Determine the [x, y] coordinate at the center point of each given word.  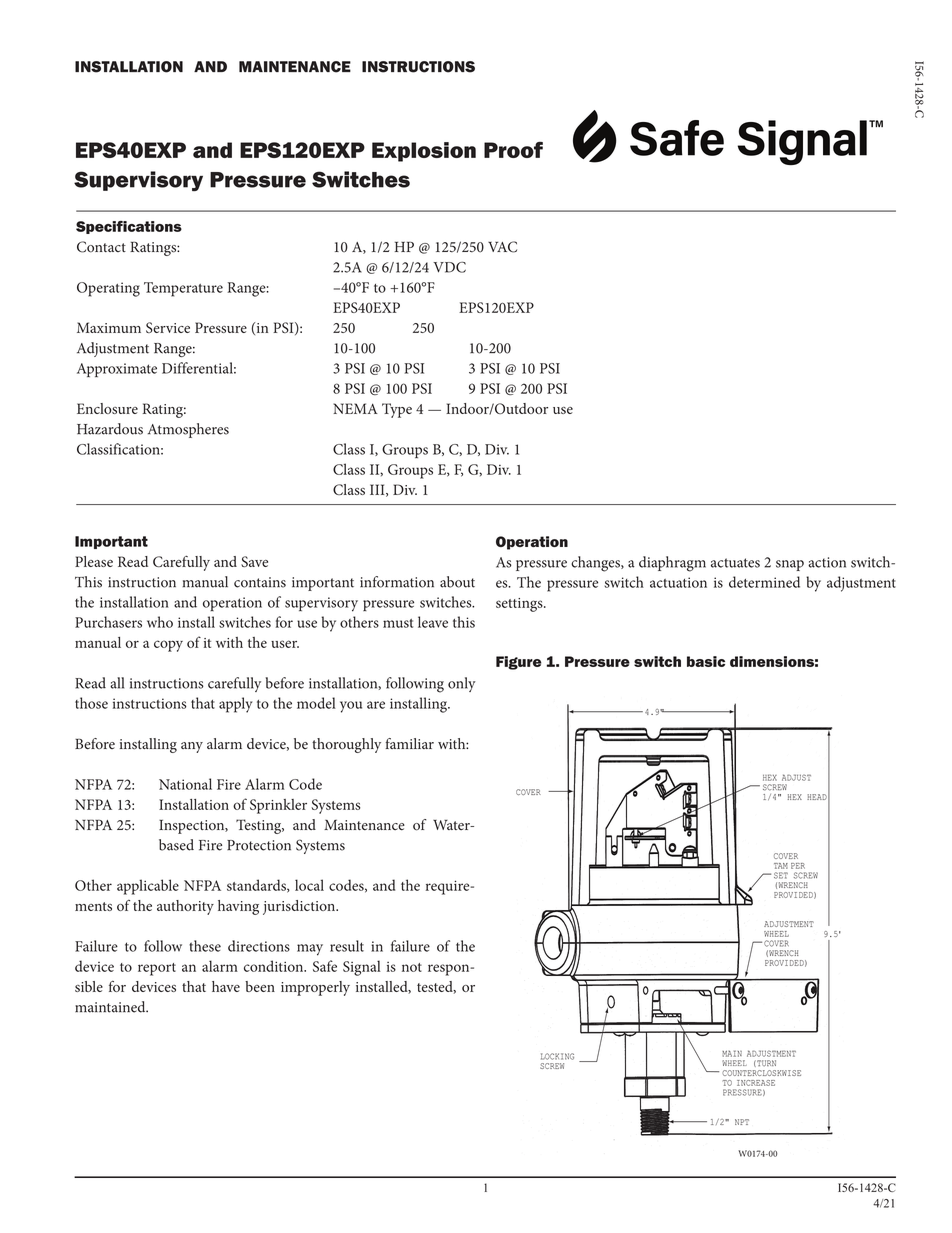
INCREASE [756, 1083]
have [226, 986]
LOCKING [557, 1056]
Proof [513, 150]
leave [433, 622]
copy [168, 646]
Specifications [129, 227]
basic [706, 661]
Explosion [424, 152]
